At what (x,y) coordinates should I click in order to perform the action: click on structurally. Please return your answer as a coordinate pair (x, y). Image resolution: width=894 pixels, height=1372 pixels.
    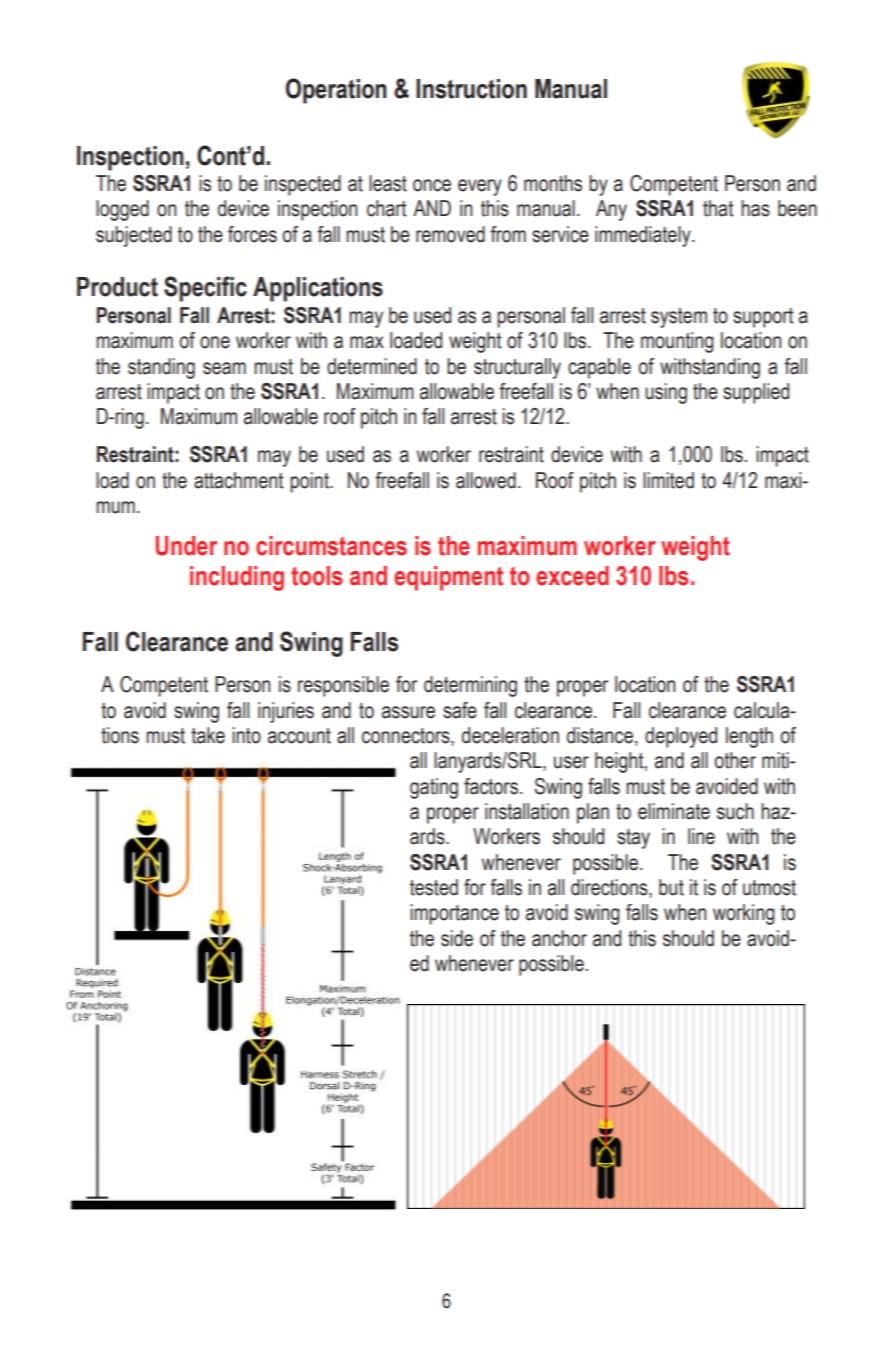
    Looking at the image, I should click on (517, 368).
